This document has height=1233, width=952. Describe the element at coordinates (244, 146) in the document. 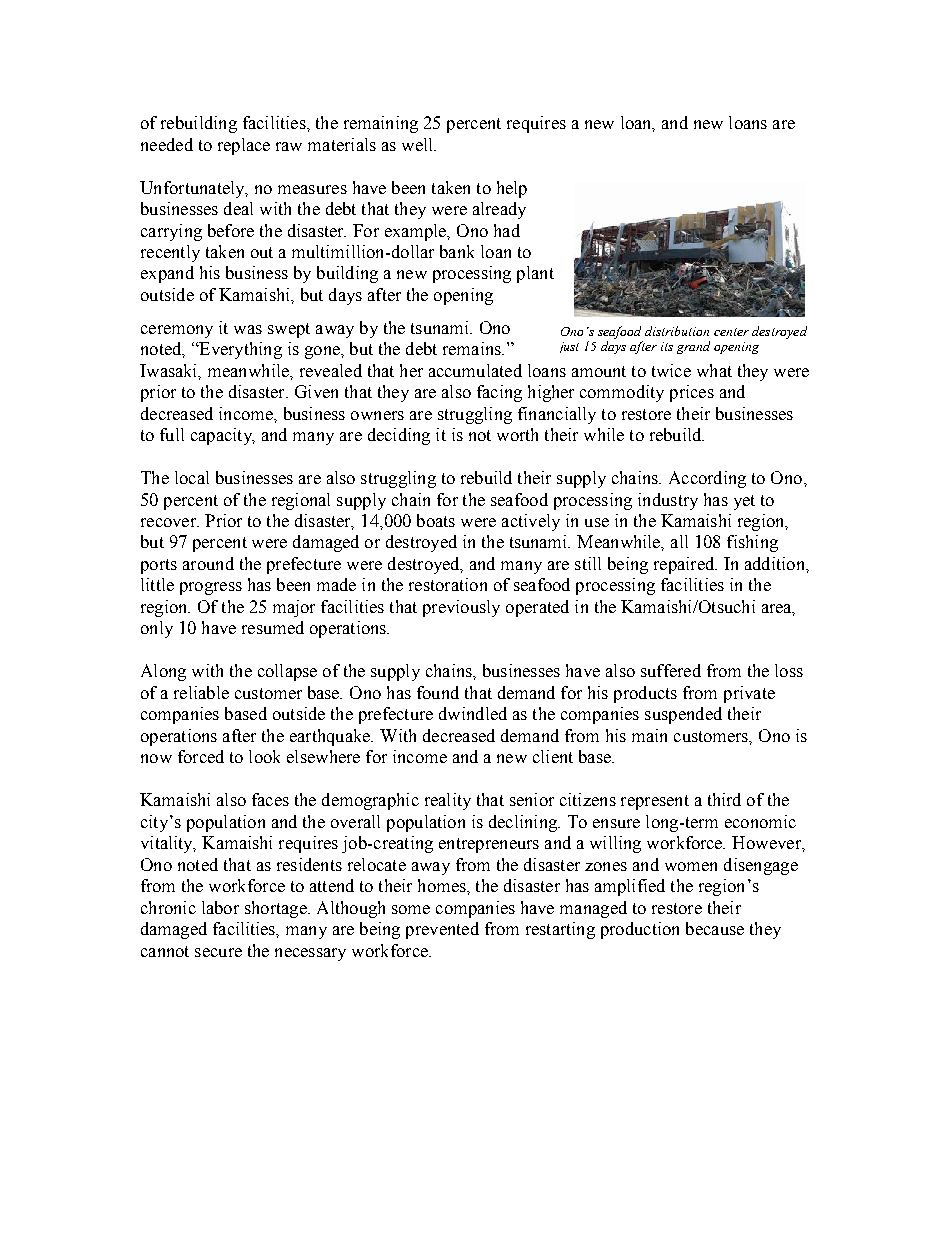

I see `replace` at that location.
